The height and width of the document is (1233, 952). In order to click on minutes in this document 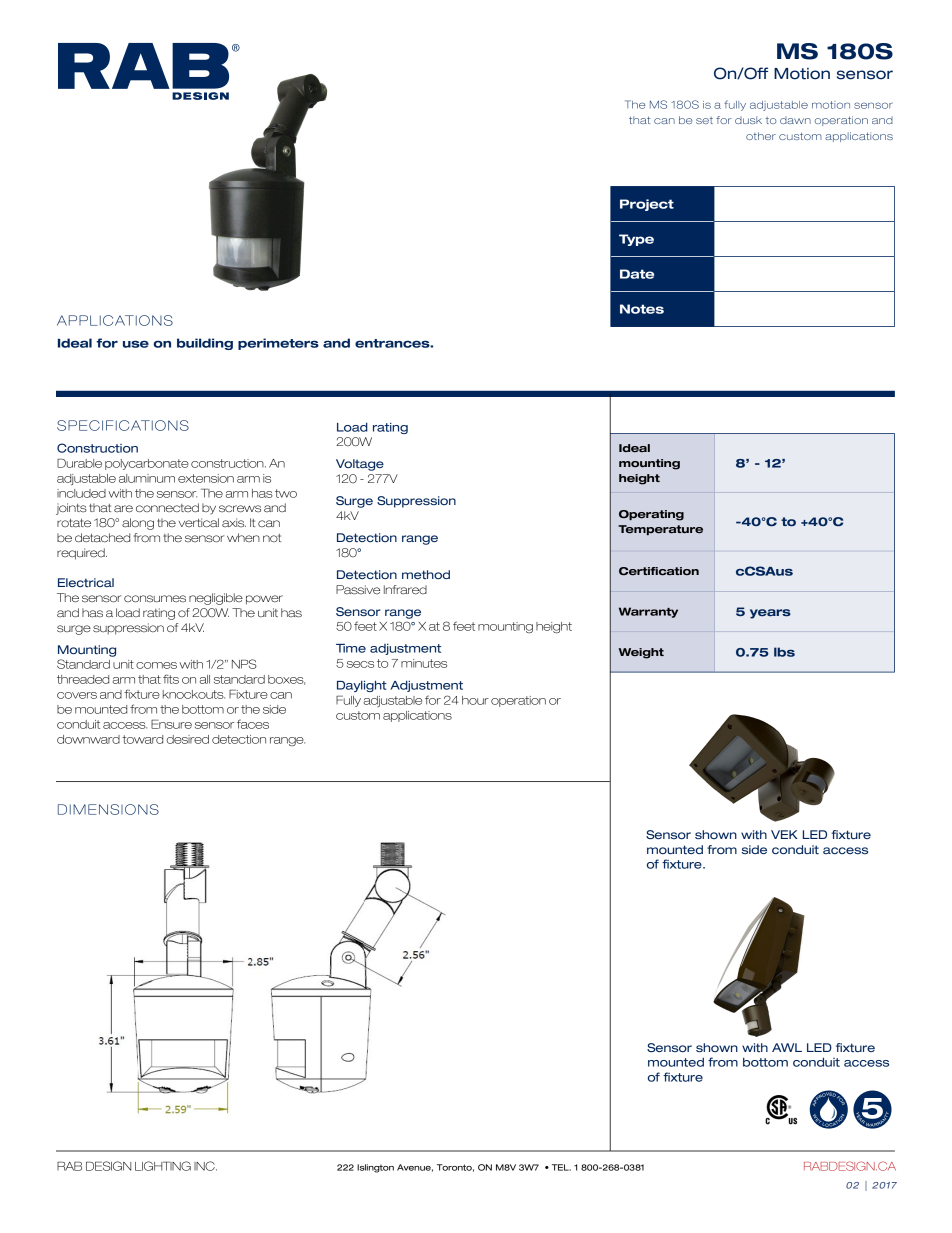, I will do `click(424, 663)`.
